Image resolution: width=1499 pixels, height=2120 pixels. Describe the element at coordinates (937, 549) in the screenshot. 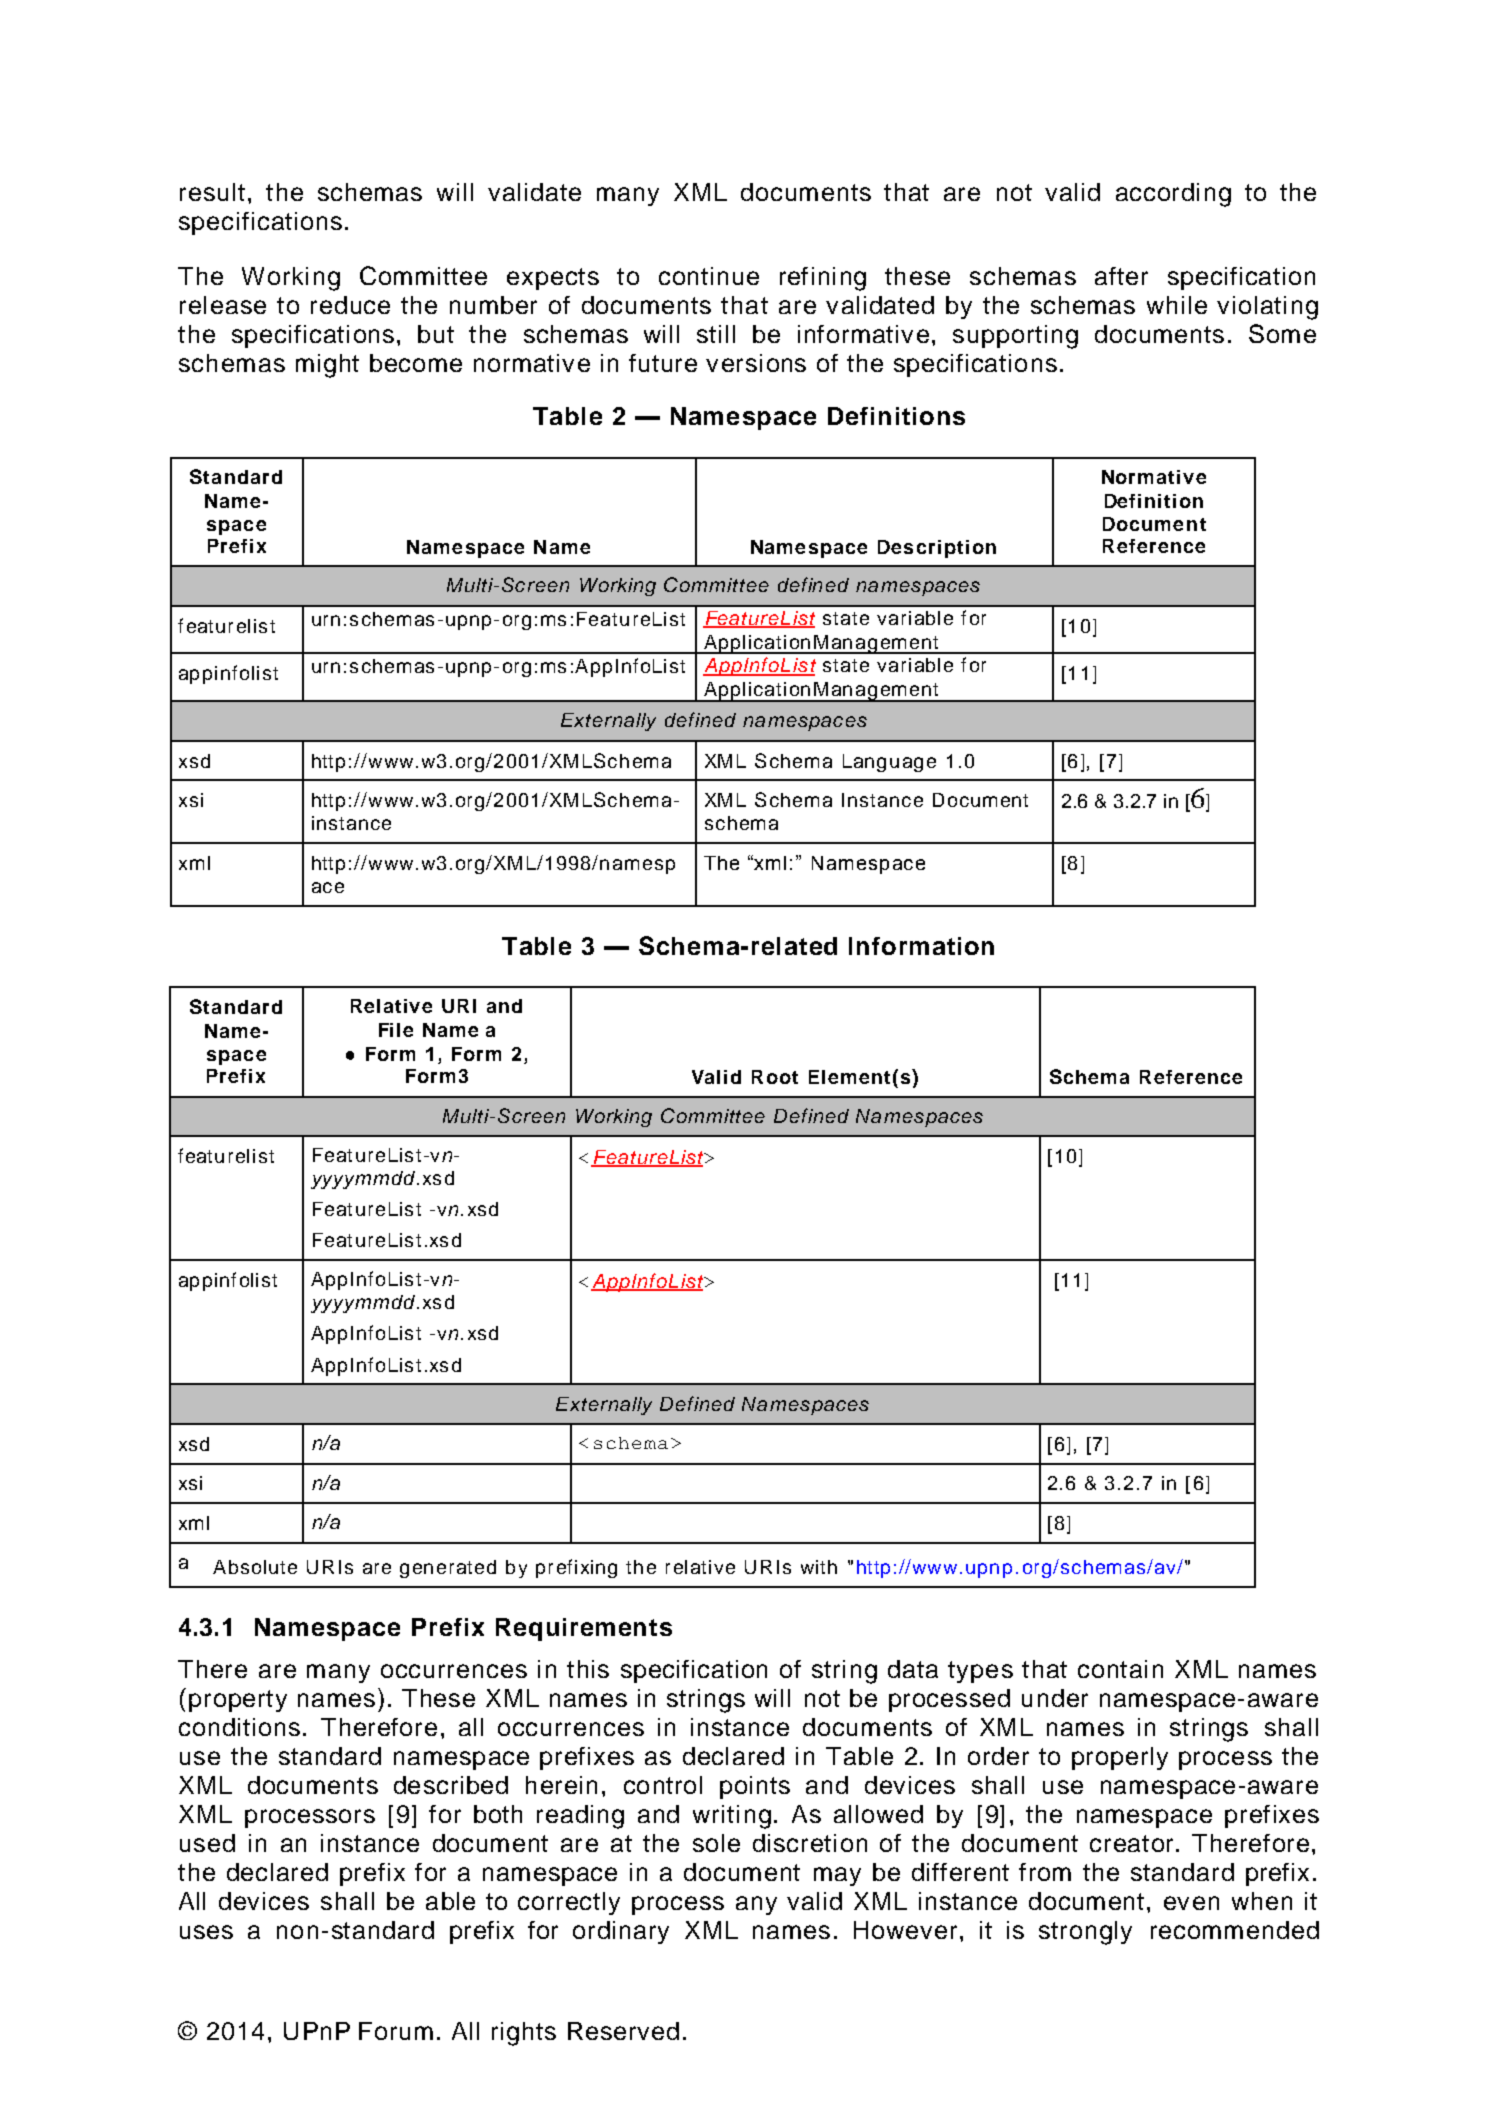

I see `Description` at that location.
